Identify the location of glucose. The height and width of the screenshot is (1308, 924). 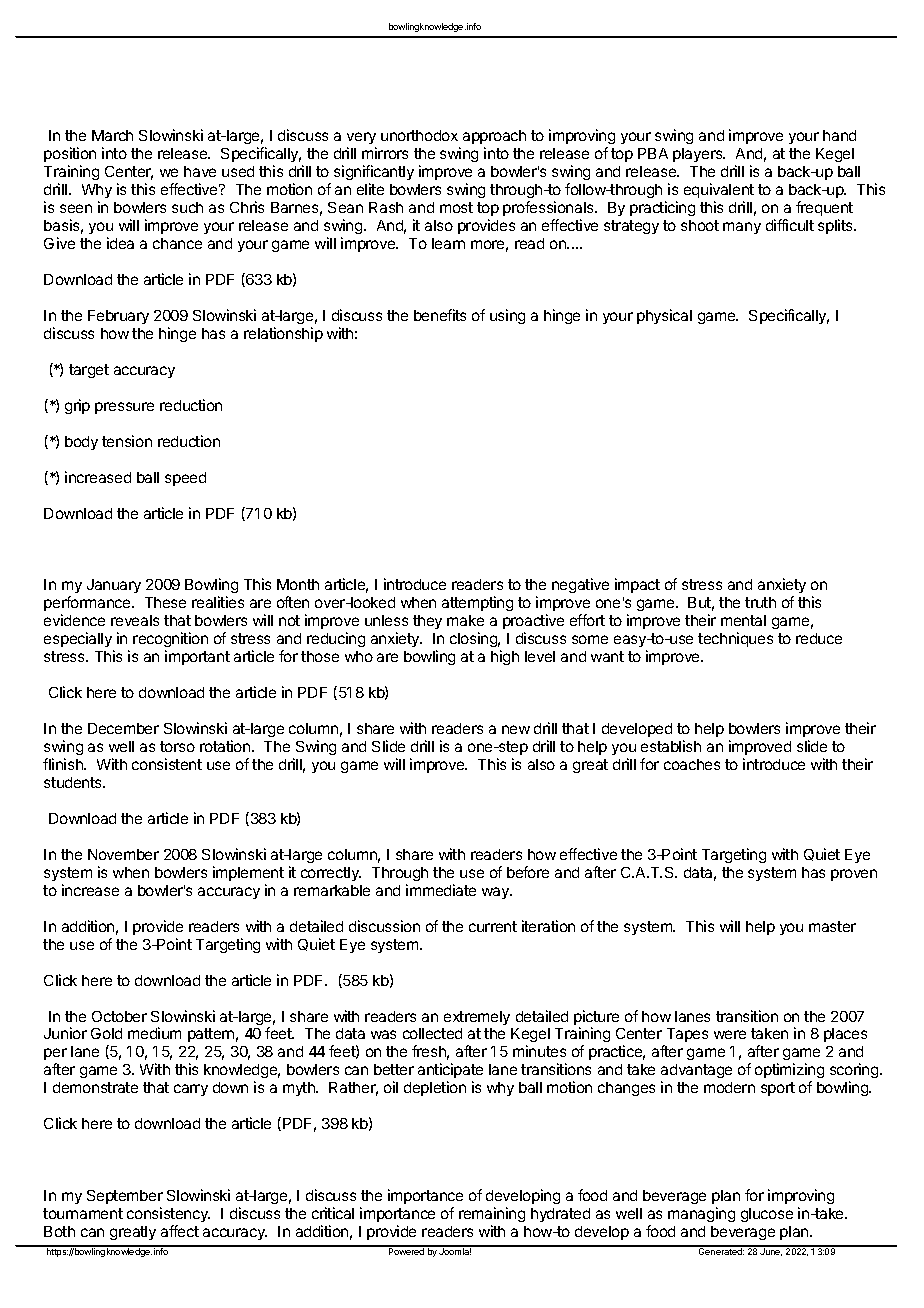
(767, 1215).
